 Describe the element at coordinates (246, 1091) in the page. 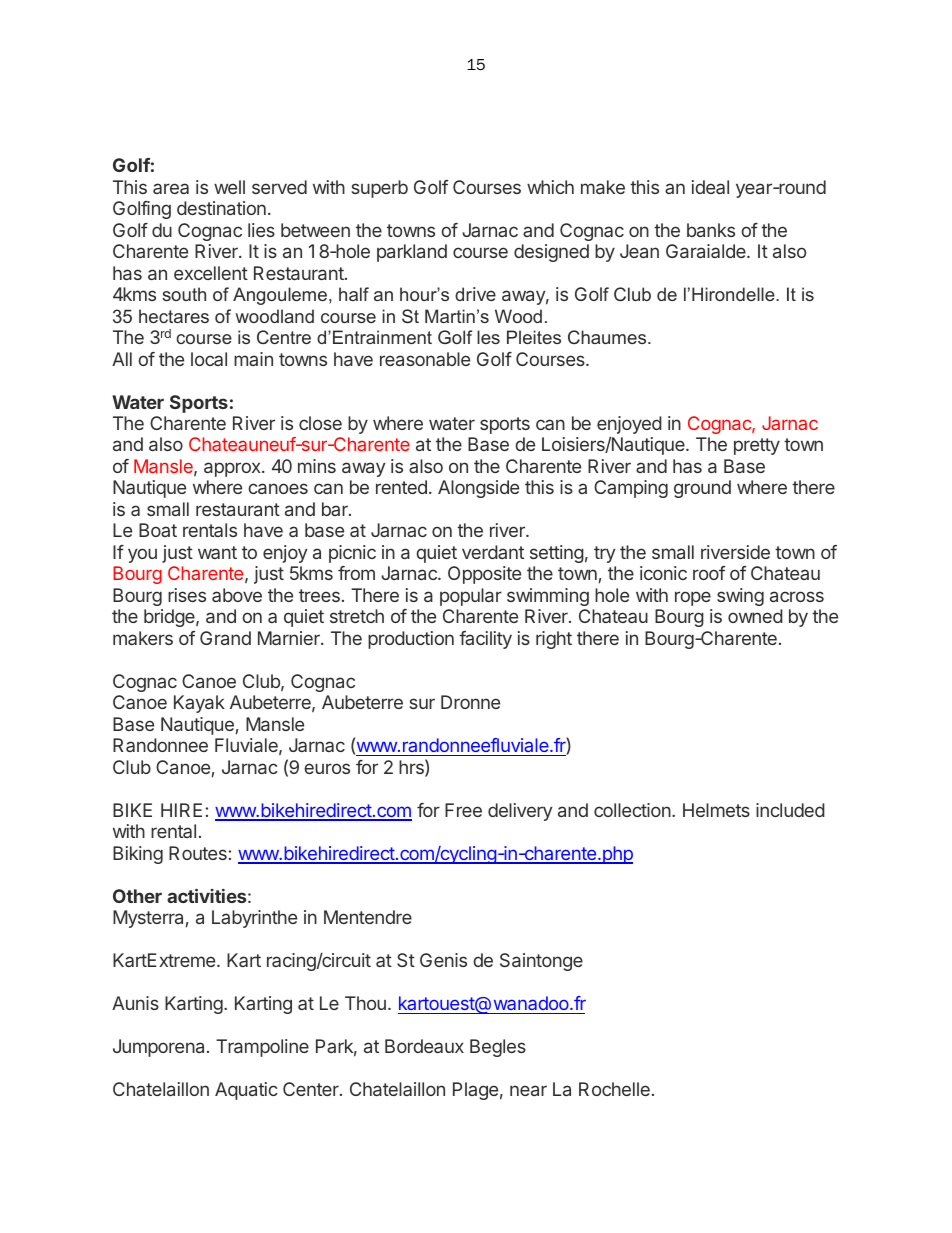

I see `Aquatic` at that location.
